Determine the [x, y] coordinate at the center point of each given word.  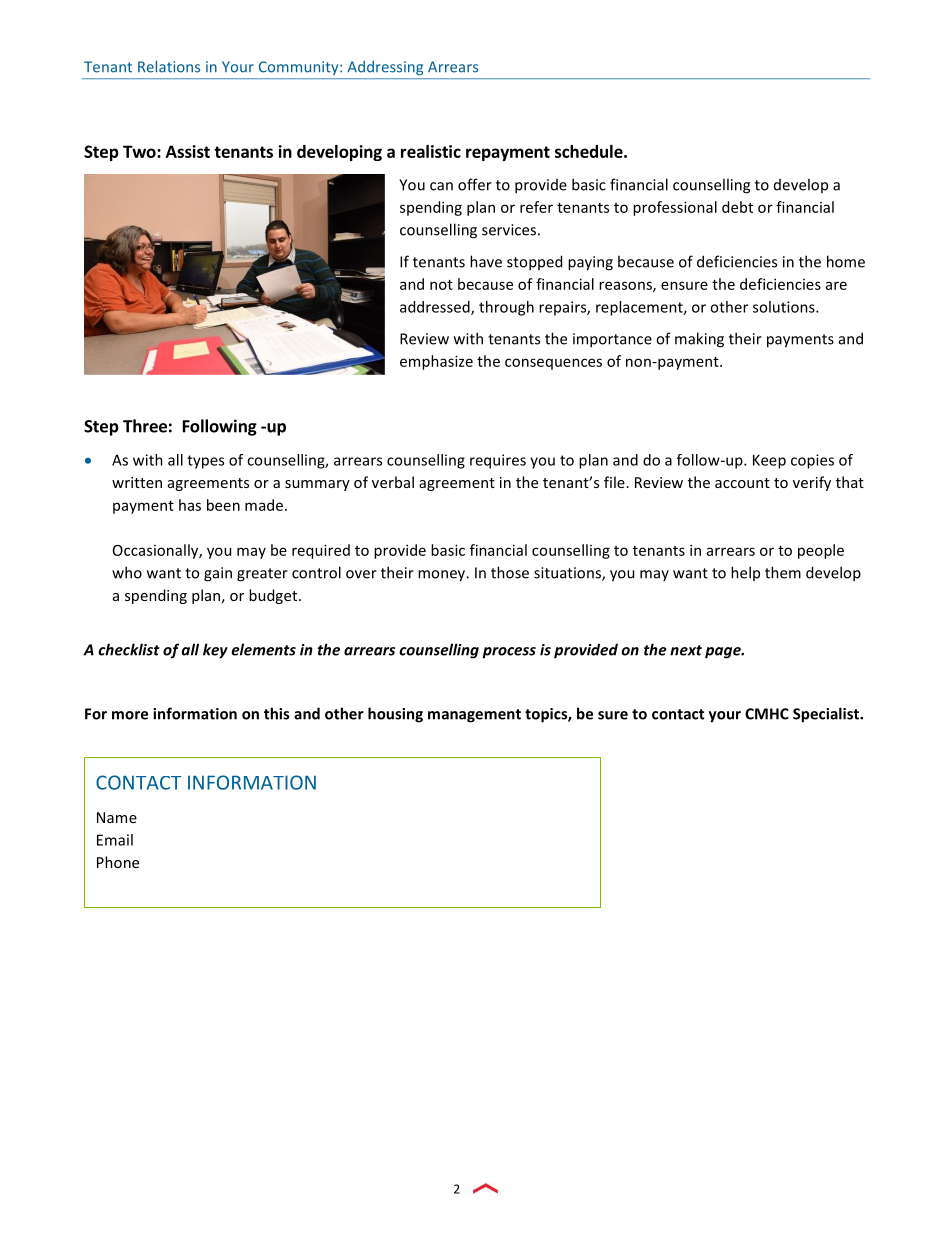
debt [737, 207]
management [474, 716]
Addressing [385, 68]
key [215, 651]
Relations [169, 66]
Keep [769, 461]
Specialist [827, 715]
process [509, 653]
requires [498, 461]
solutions [785, 307]
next [686, 650]
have [486, 261]
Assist [188, 151]
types [205, 462]
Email [115, 840]
